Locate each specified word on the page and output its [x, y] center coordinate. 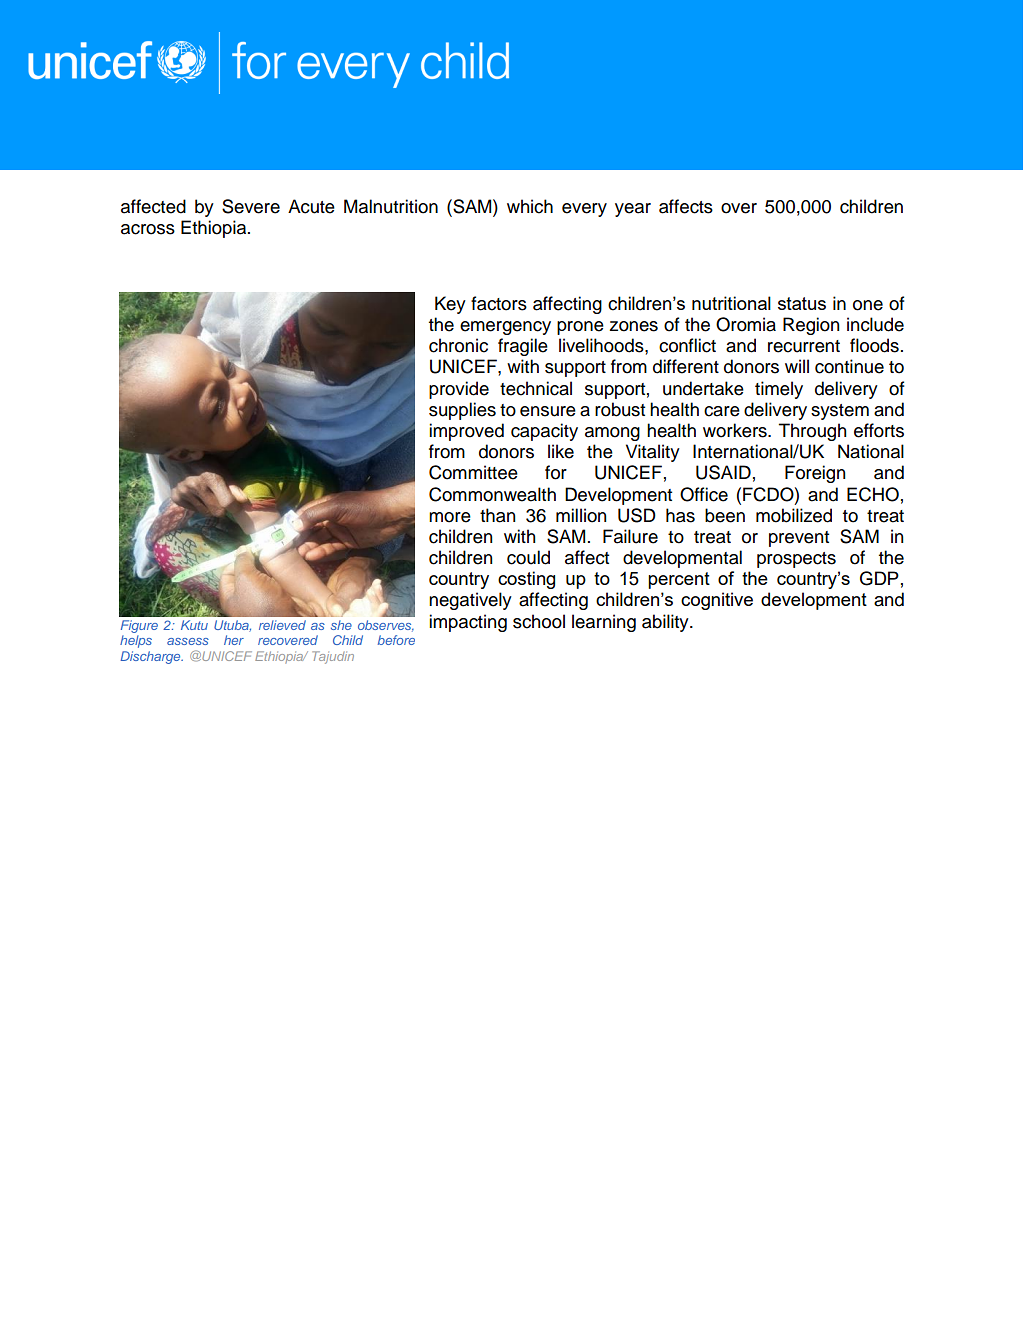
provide [459, 390]
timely [779, 390]
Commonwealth [492, 494]
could [528, 557]
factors [499, 303]
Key [450, 305]
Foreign [815, 474]
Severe [251, 206]
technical [536, 388]
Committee [473, 472]
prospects [796, 560]
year [633, 210]
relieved [282, 625]
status [802, 303]
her [234, 640]
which [530, 206]
